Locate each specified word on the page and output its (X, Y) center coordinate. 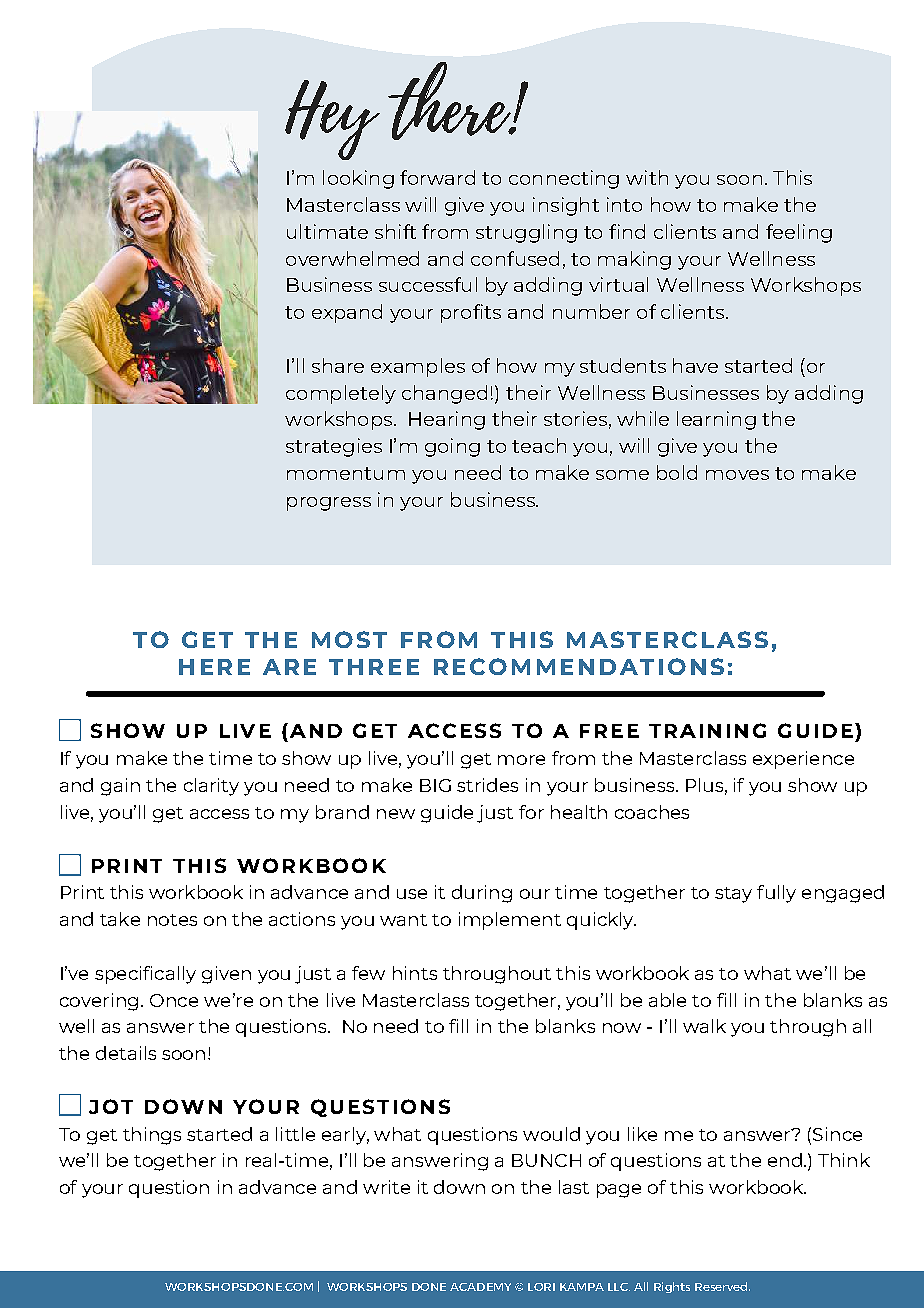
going (452, 447)
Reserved (722, 1286)
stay (733, 895)
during (482, 894)
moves (737, 475)
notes (172, 920)
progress (329, 504)
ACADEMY (480, 1287)
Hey (332, 120)
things (152, 1136)
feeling (799, 233)
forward (437, 177)
